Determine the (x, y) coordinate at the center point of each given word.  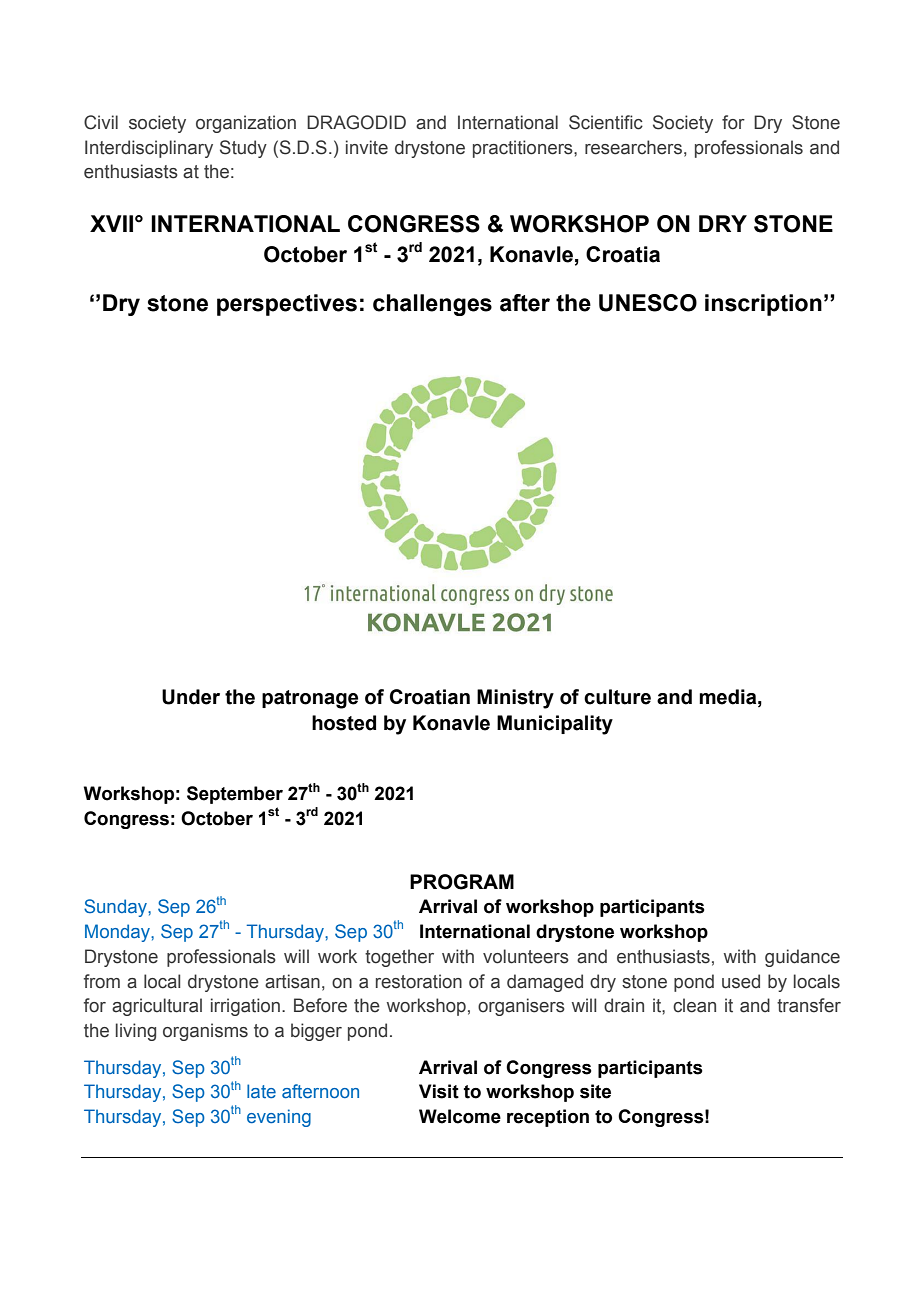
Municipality (555, 725)
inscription (763, 305)
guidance (802, 958)
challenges (432, 305)
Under (191, 697)
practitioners (524, 149)
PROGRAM (462, 882)
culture (617, 697)
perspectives (287, 305)
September (235, 795)
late (261, 1091)
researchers (633, 147)
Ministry (515, 699)
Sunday (116, 908)
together (399, 958)
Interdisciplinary (149, 149)
